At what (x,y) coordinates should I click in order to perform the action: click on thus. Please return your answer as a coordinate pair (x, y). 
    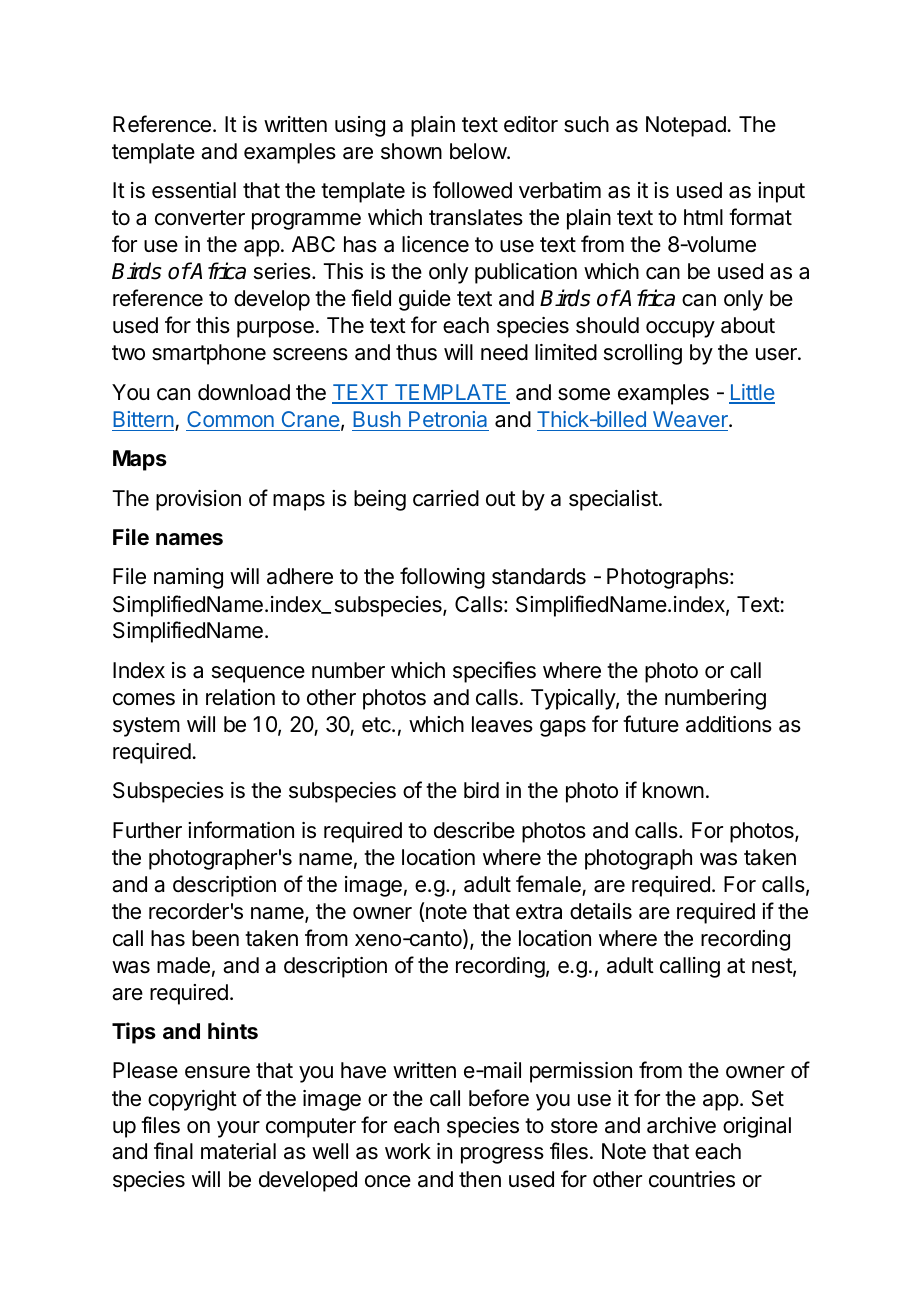
    Looking at the image, I should click on (416, 352).
